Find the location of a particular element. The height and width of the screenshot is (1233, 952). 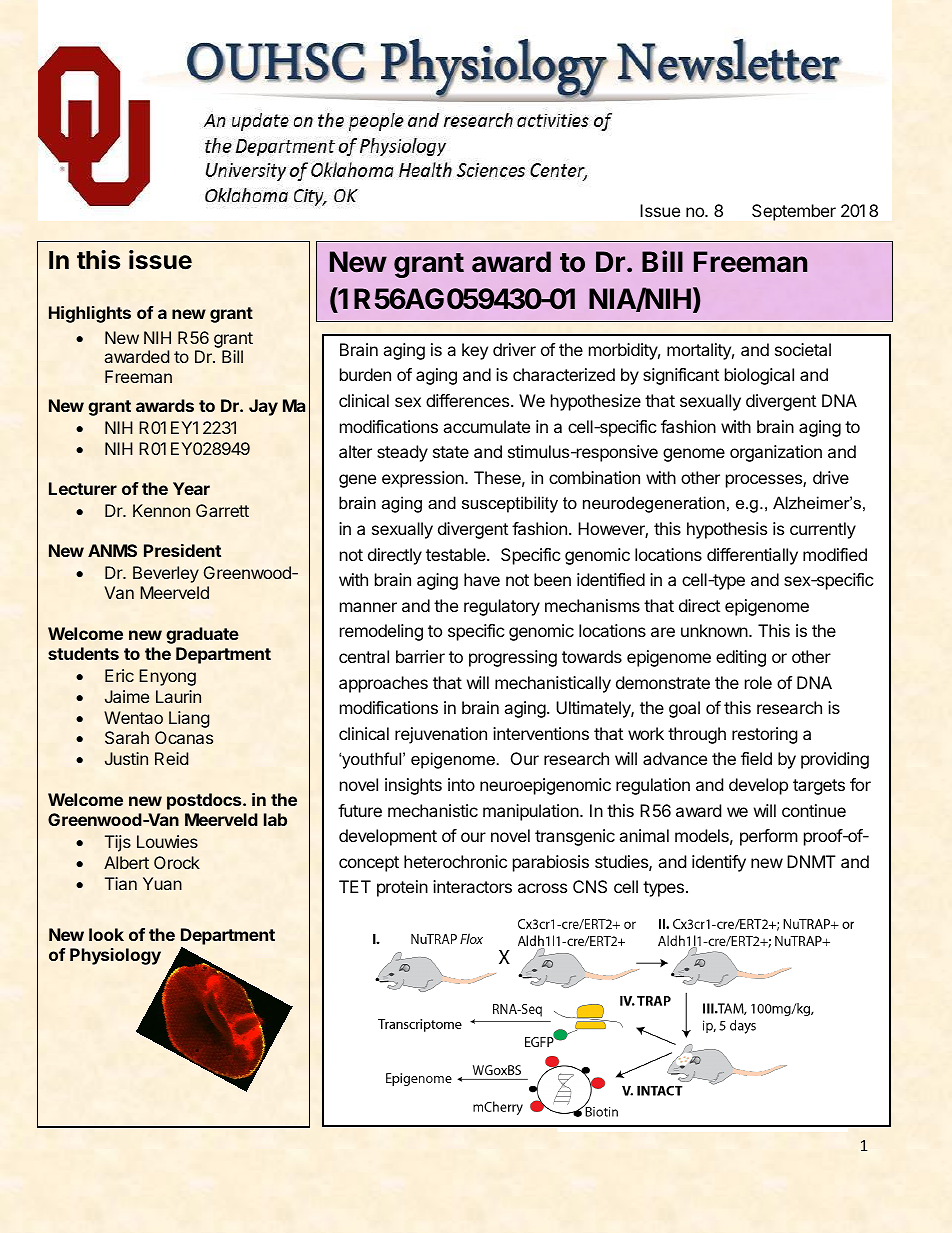

biological is located at coordinates (759, 376).
